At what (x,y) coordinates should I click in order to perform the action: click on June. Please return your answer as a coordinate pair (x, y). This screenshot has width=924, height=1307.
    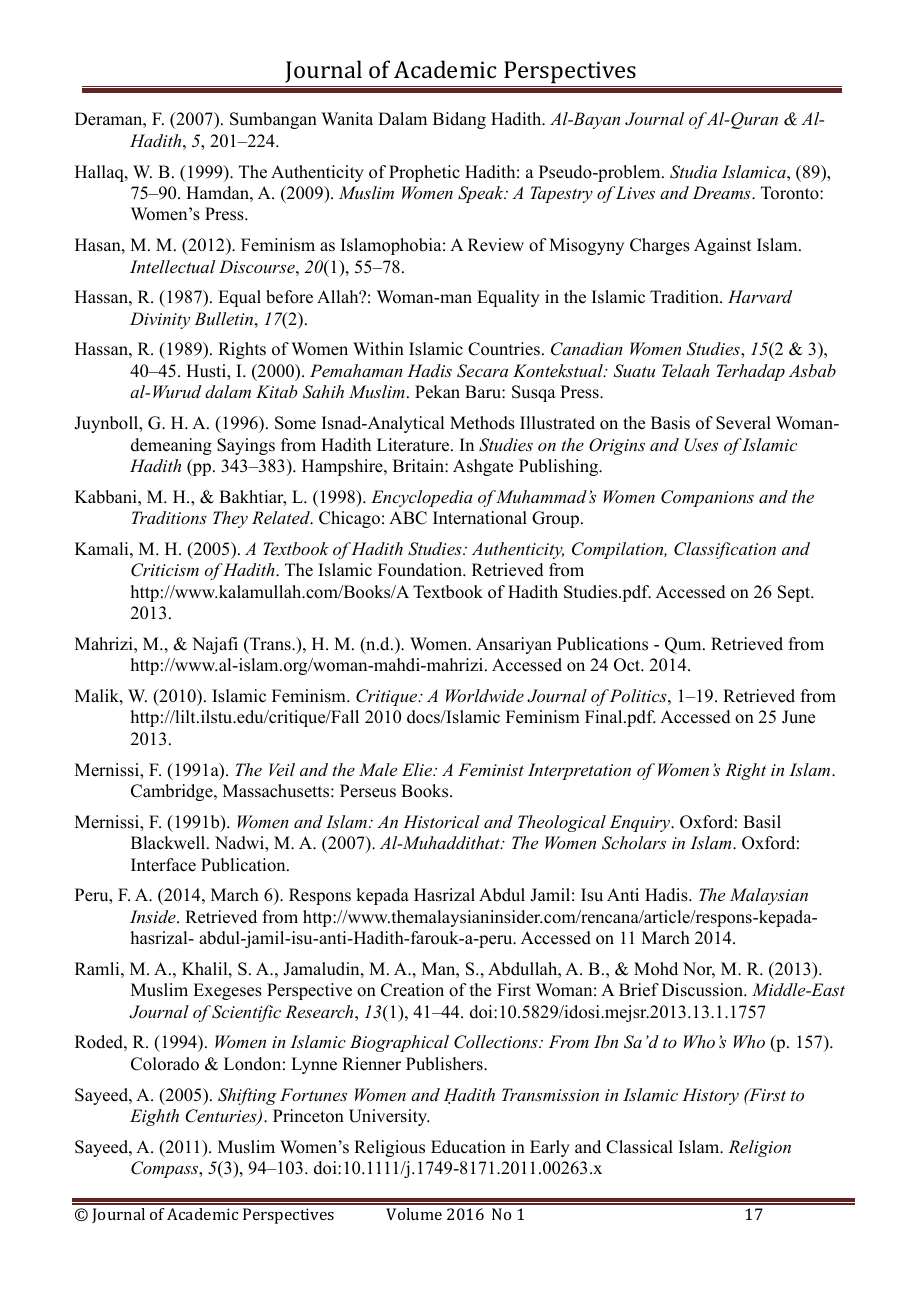
    Looking at the image, I should click on (798, 717).
